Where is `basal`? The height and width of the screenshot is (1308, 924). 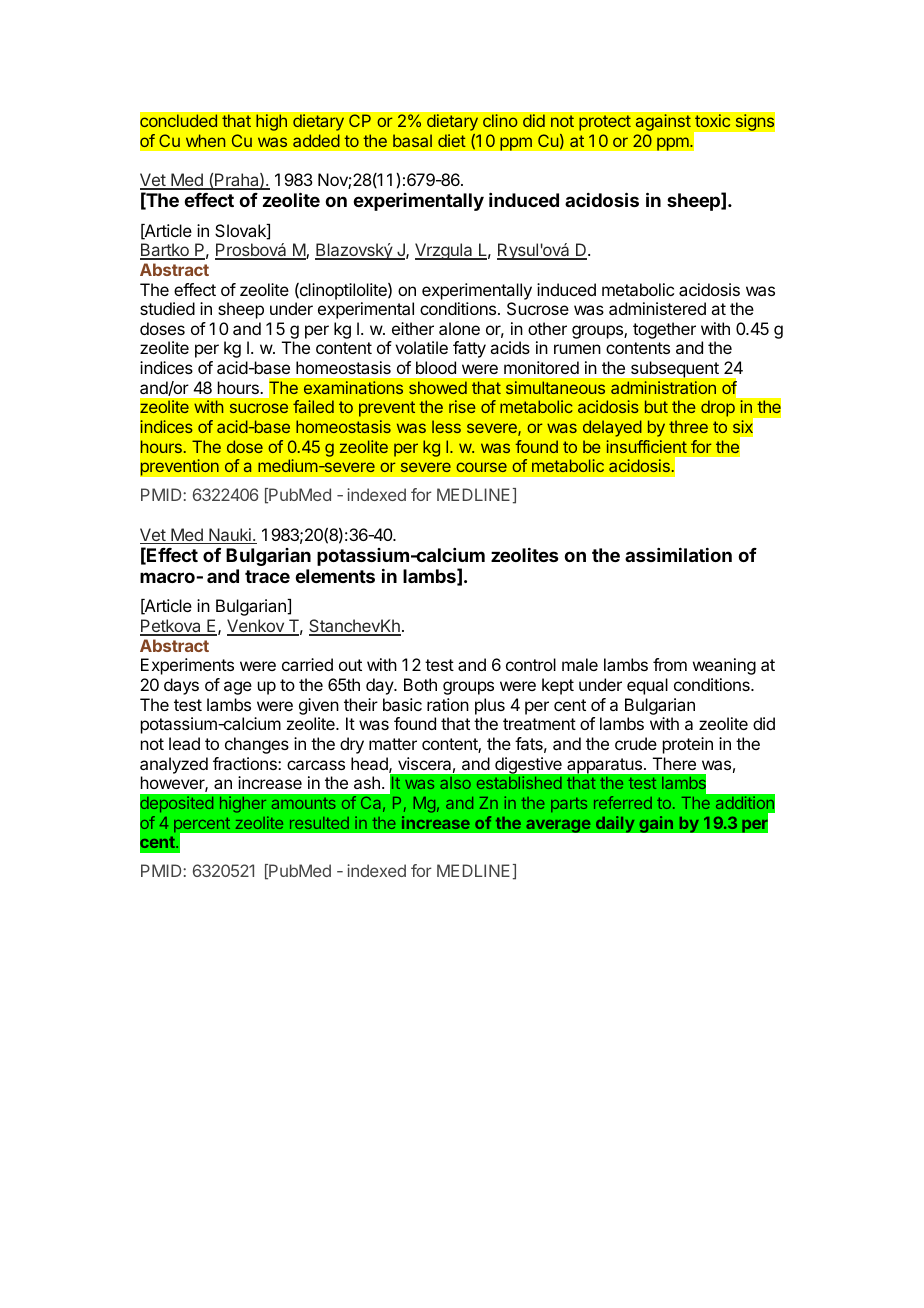
basal is located at coordinates (412, 140).
